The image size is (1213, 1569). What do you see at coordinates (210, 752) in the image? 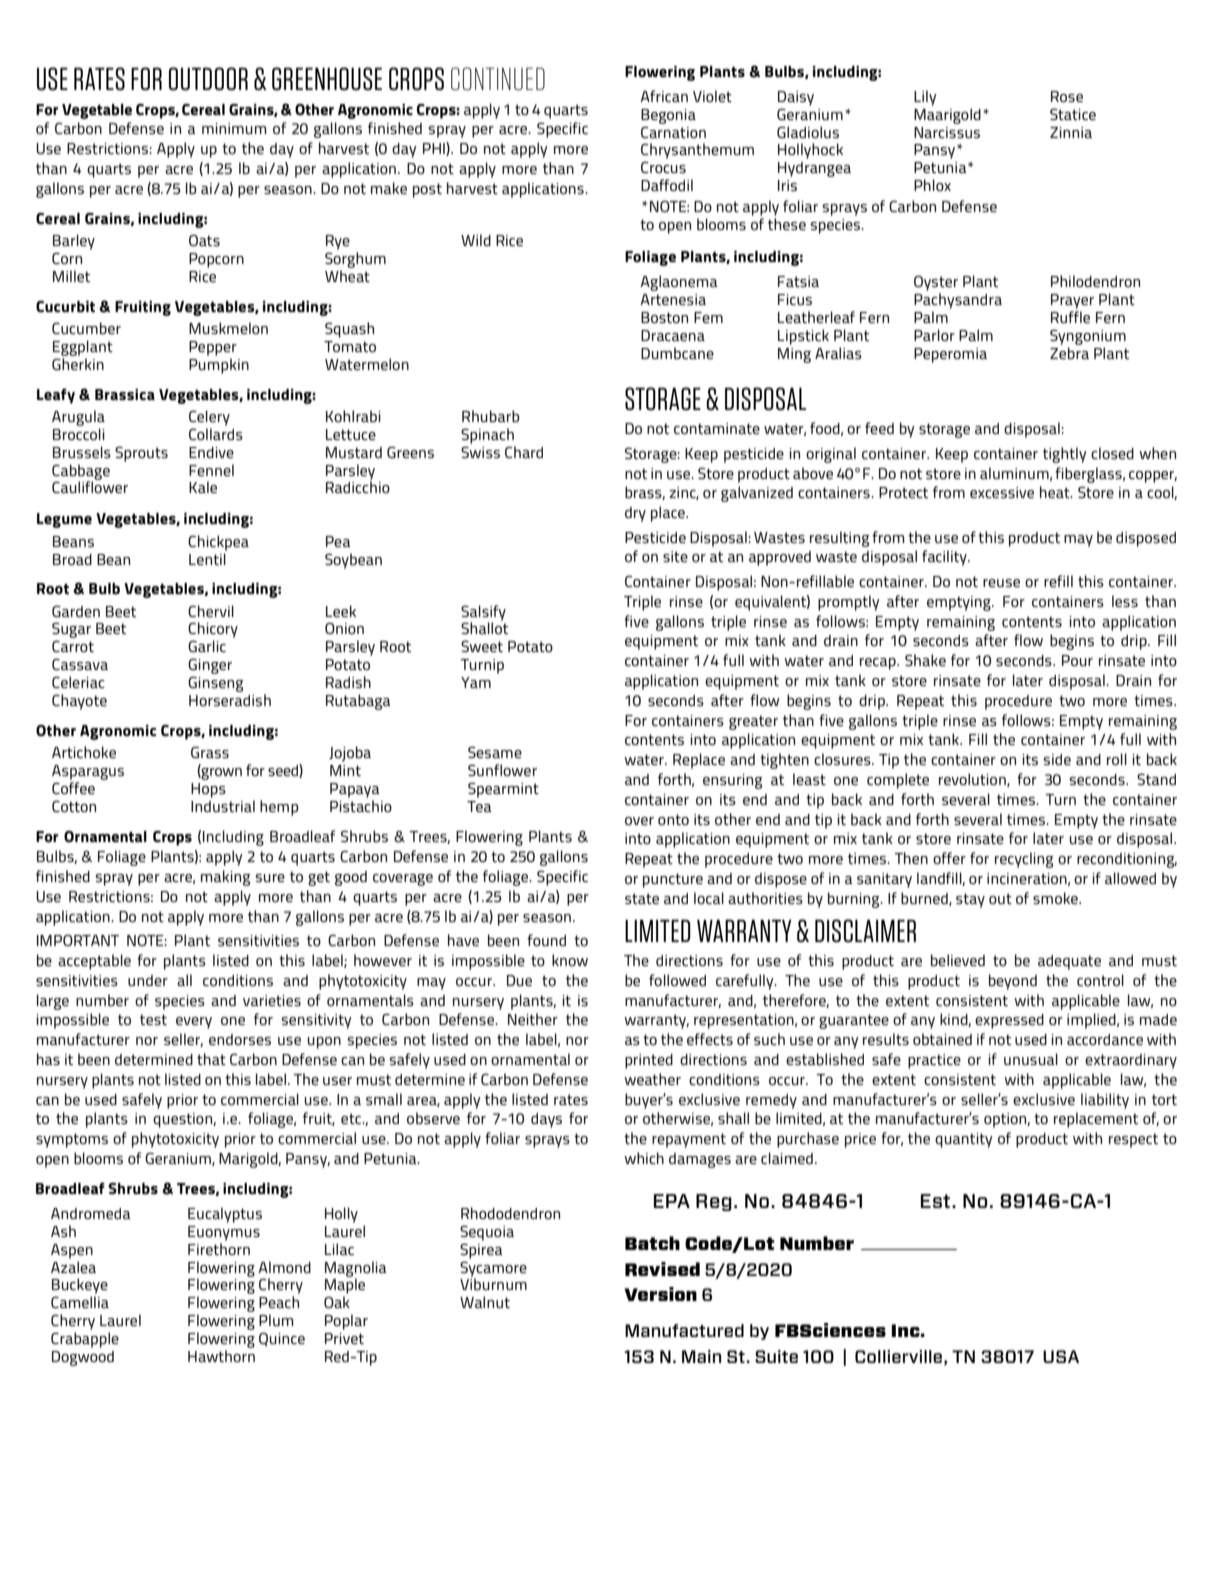
I see `Grass` at bounding box center [210, 752].
